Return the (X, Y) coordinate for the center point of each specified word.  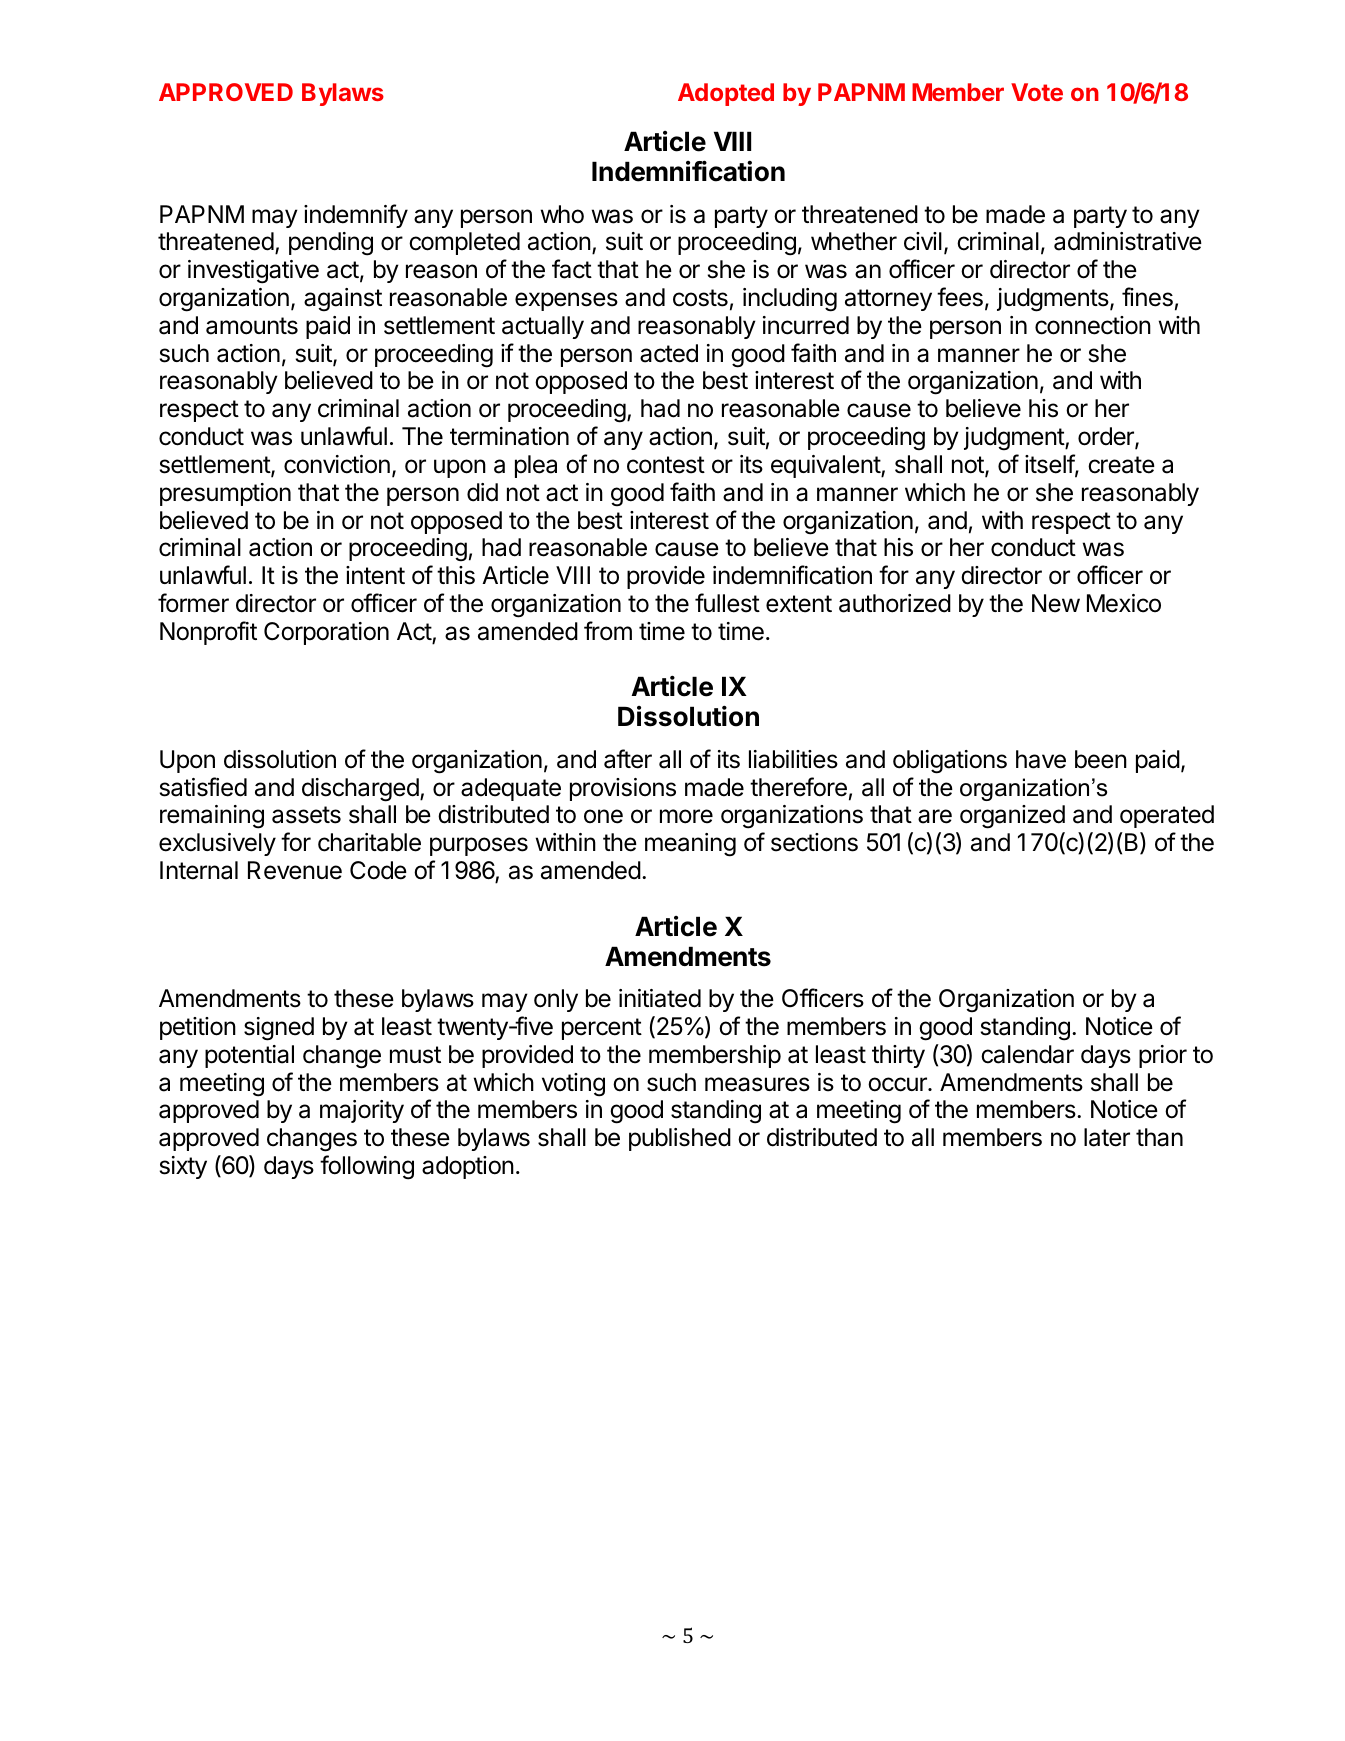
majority (362, 1111)
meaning (690, 845)
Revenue (295, 870)
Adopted (726, 94)
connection (1093, 325)
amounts (252, 326)
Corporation (326, 633)
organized (1012, 817)
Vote (1037, 92)
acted (669, 353)
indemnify (356, 216)
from (608, 631)
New (1056, 603)
